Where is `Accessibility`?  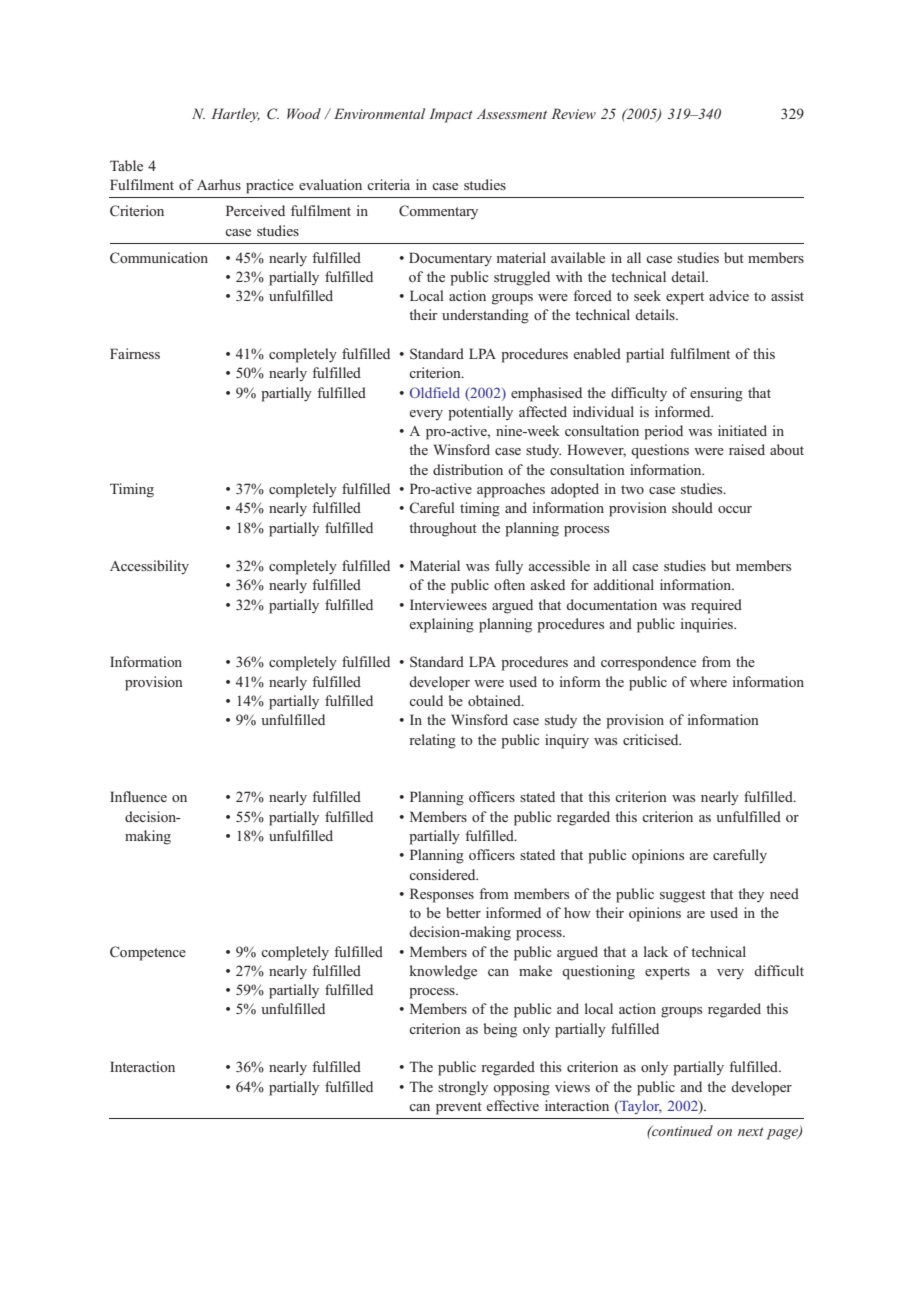 Accessibility is located at coordinates (149, 567).
